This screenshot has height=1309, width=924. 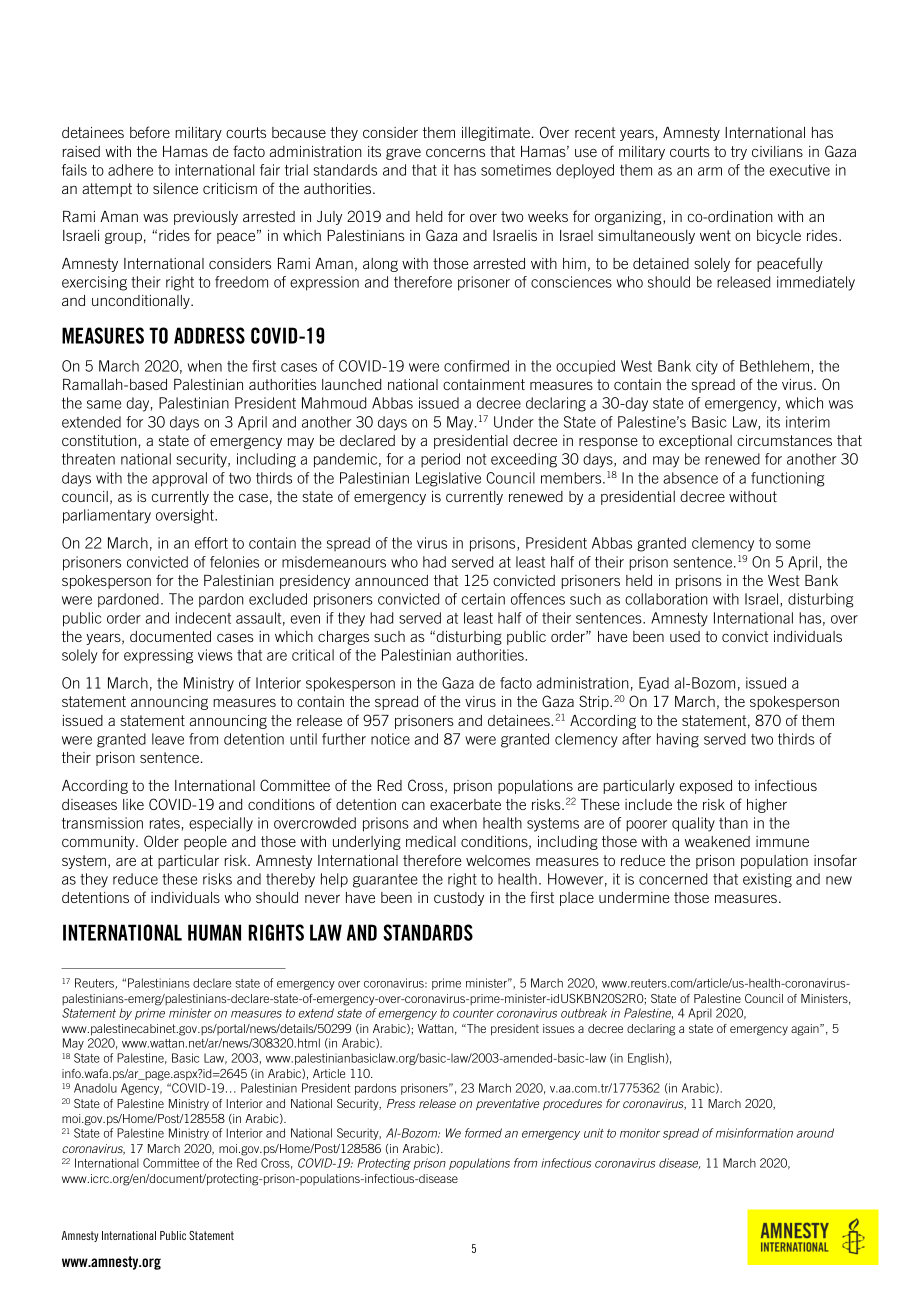 What do you see at coordinates (130, 170) in the screenshot?
I see `adhere` at bounding box center [130, 170].
